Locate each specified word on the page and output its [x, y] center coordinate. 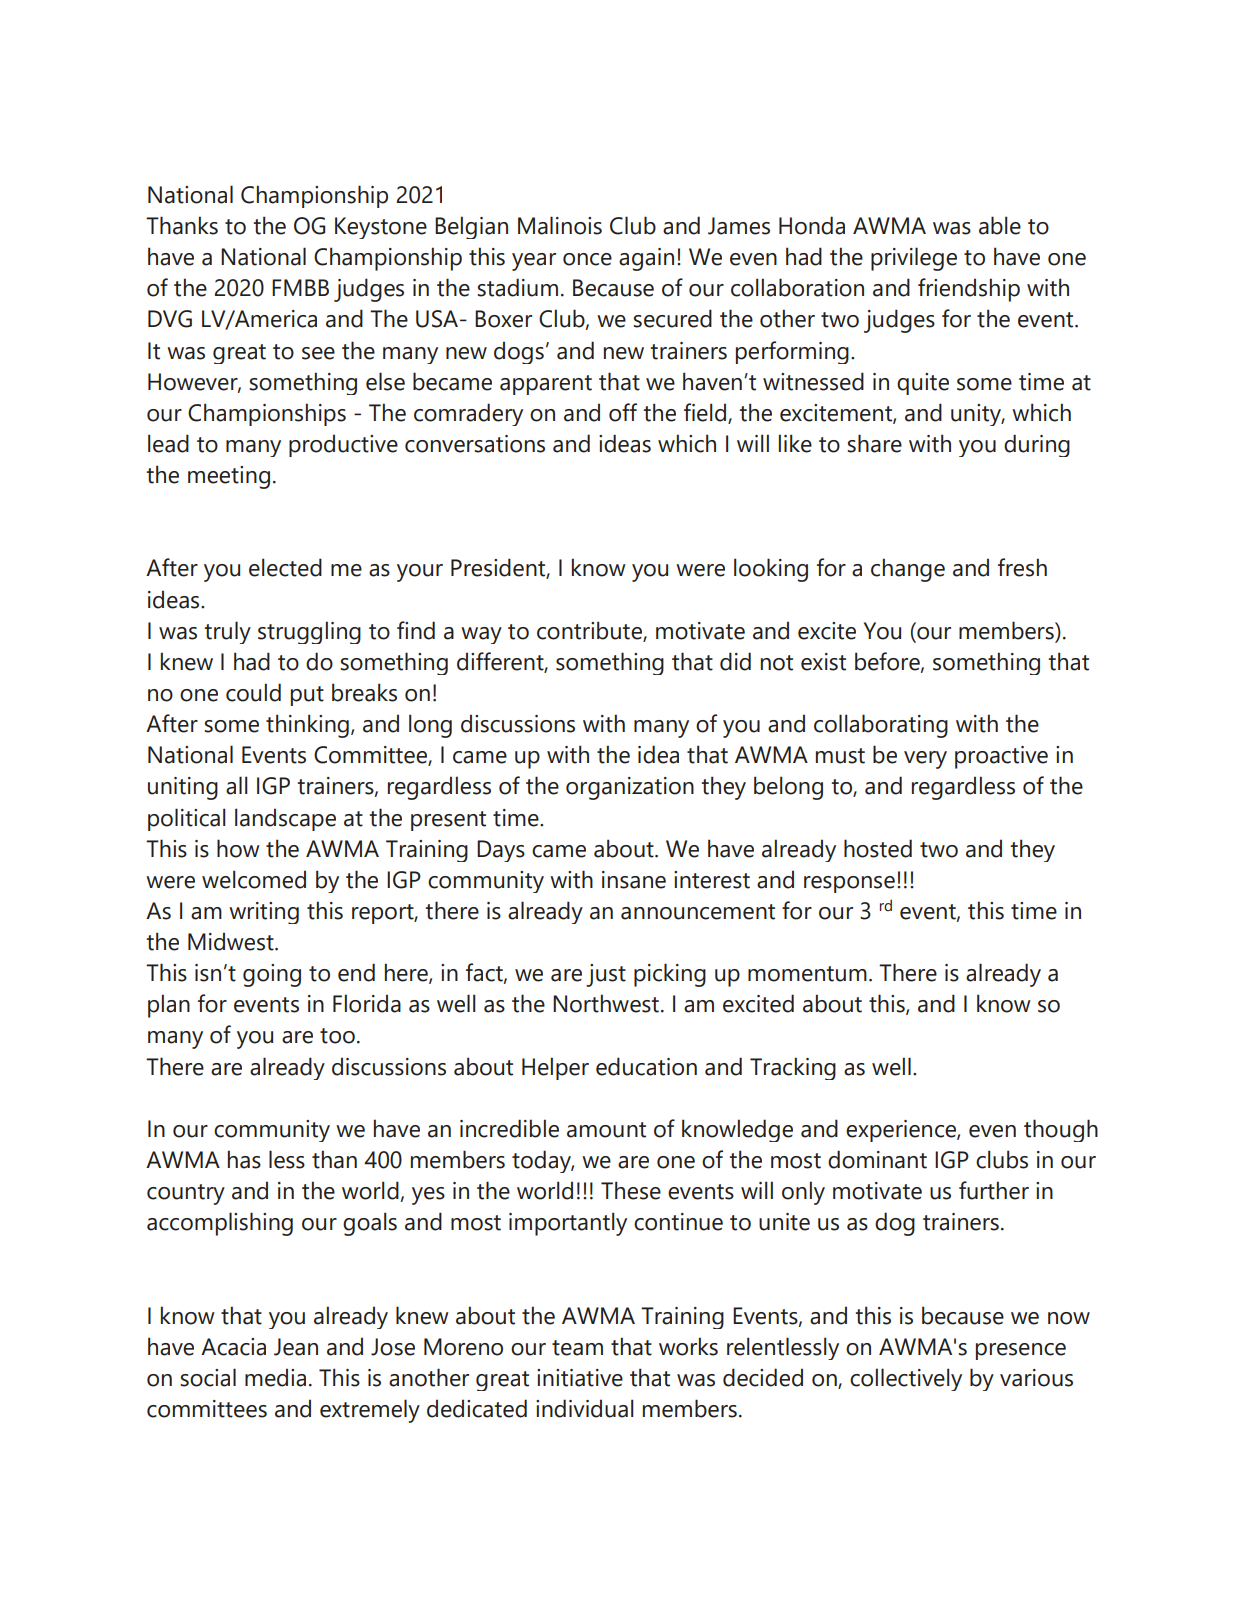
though [1061, 1130]
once [587, 259]
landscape [285, 819]
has [244, 1159]
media [275, 1377]
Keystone [381, 228]
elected [285, 567]
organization [630, 788]
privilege [914, 259]
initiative [580, 1378]
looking [771, 570]
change [908, 570]
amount [606, 1130]
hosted [878, 848]
